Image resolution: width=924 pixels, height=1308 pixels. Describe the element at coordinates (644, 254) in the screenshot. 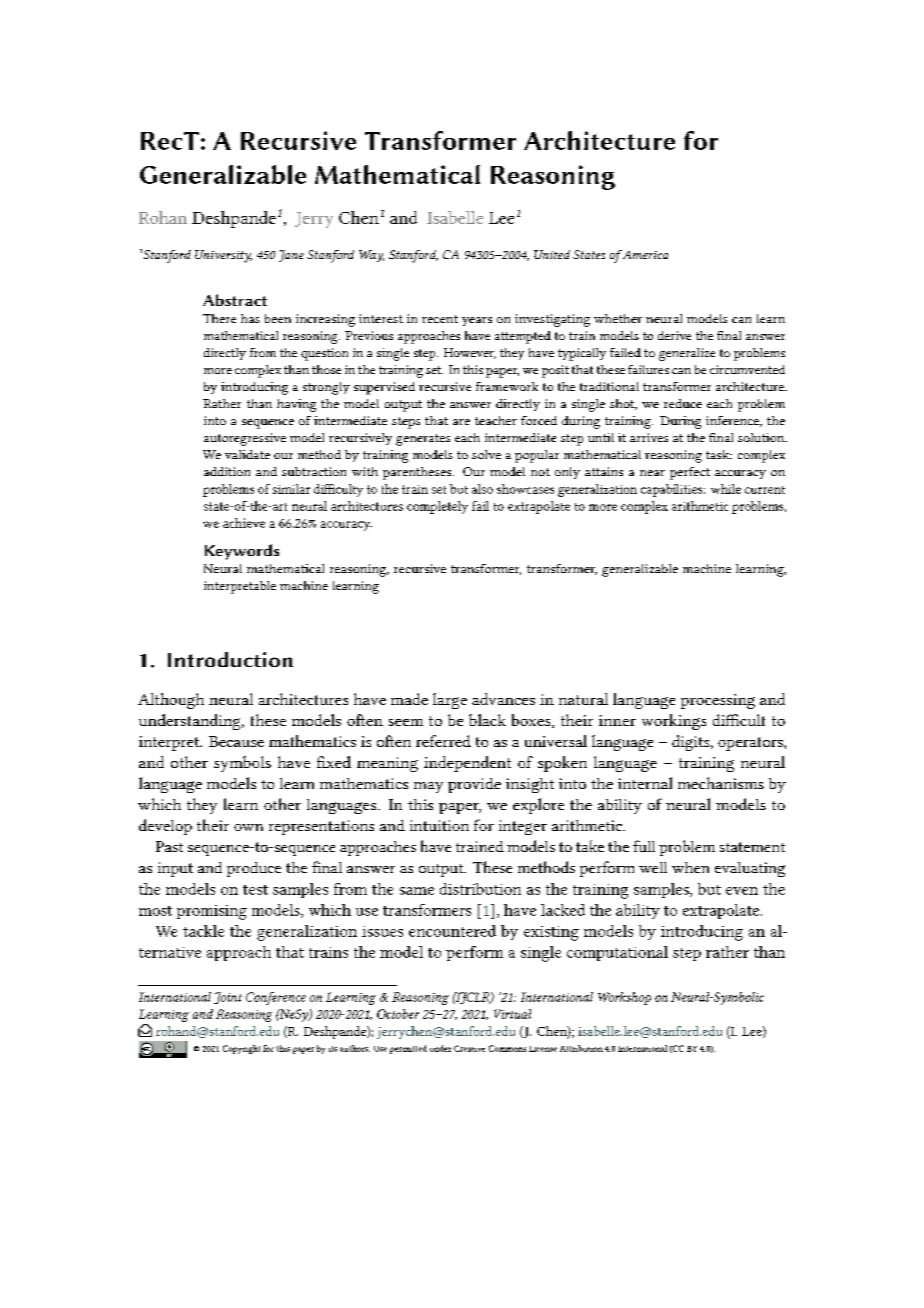

I see `America` at that location.
